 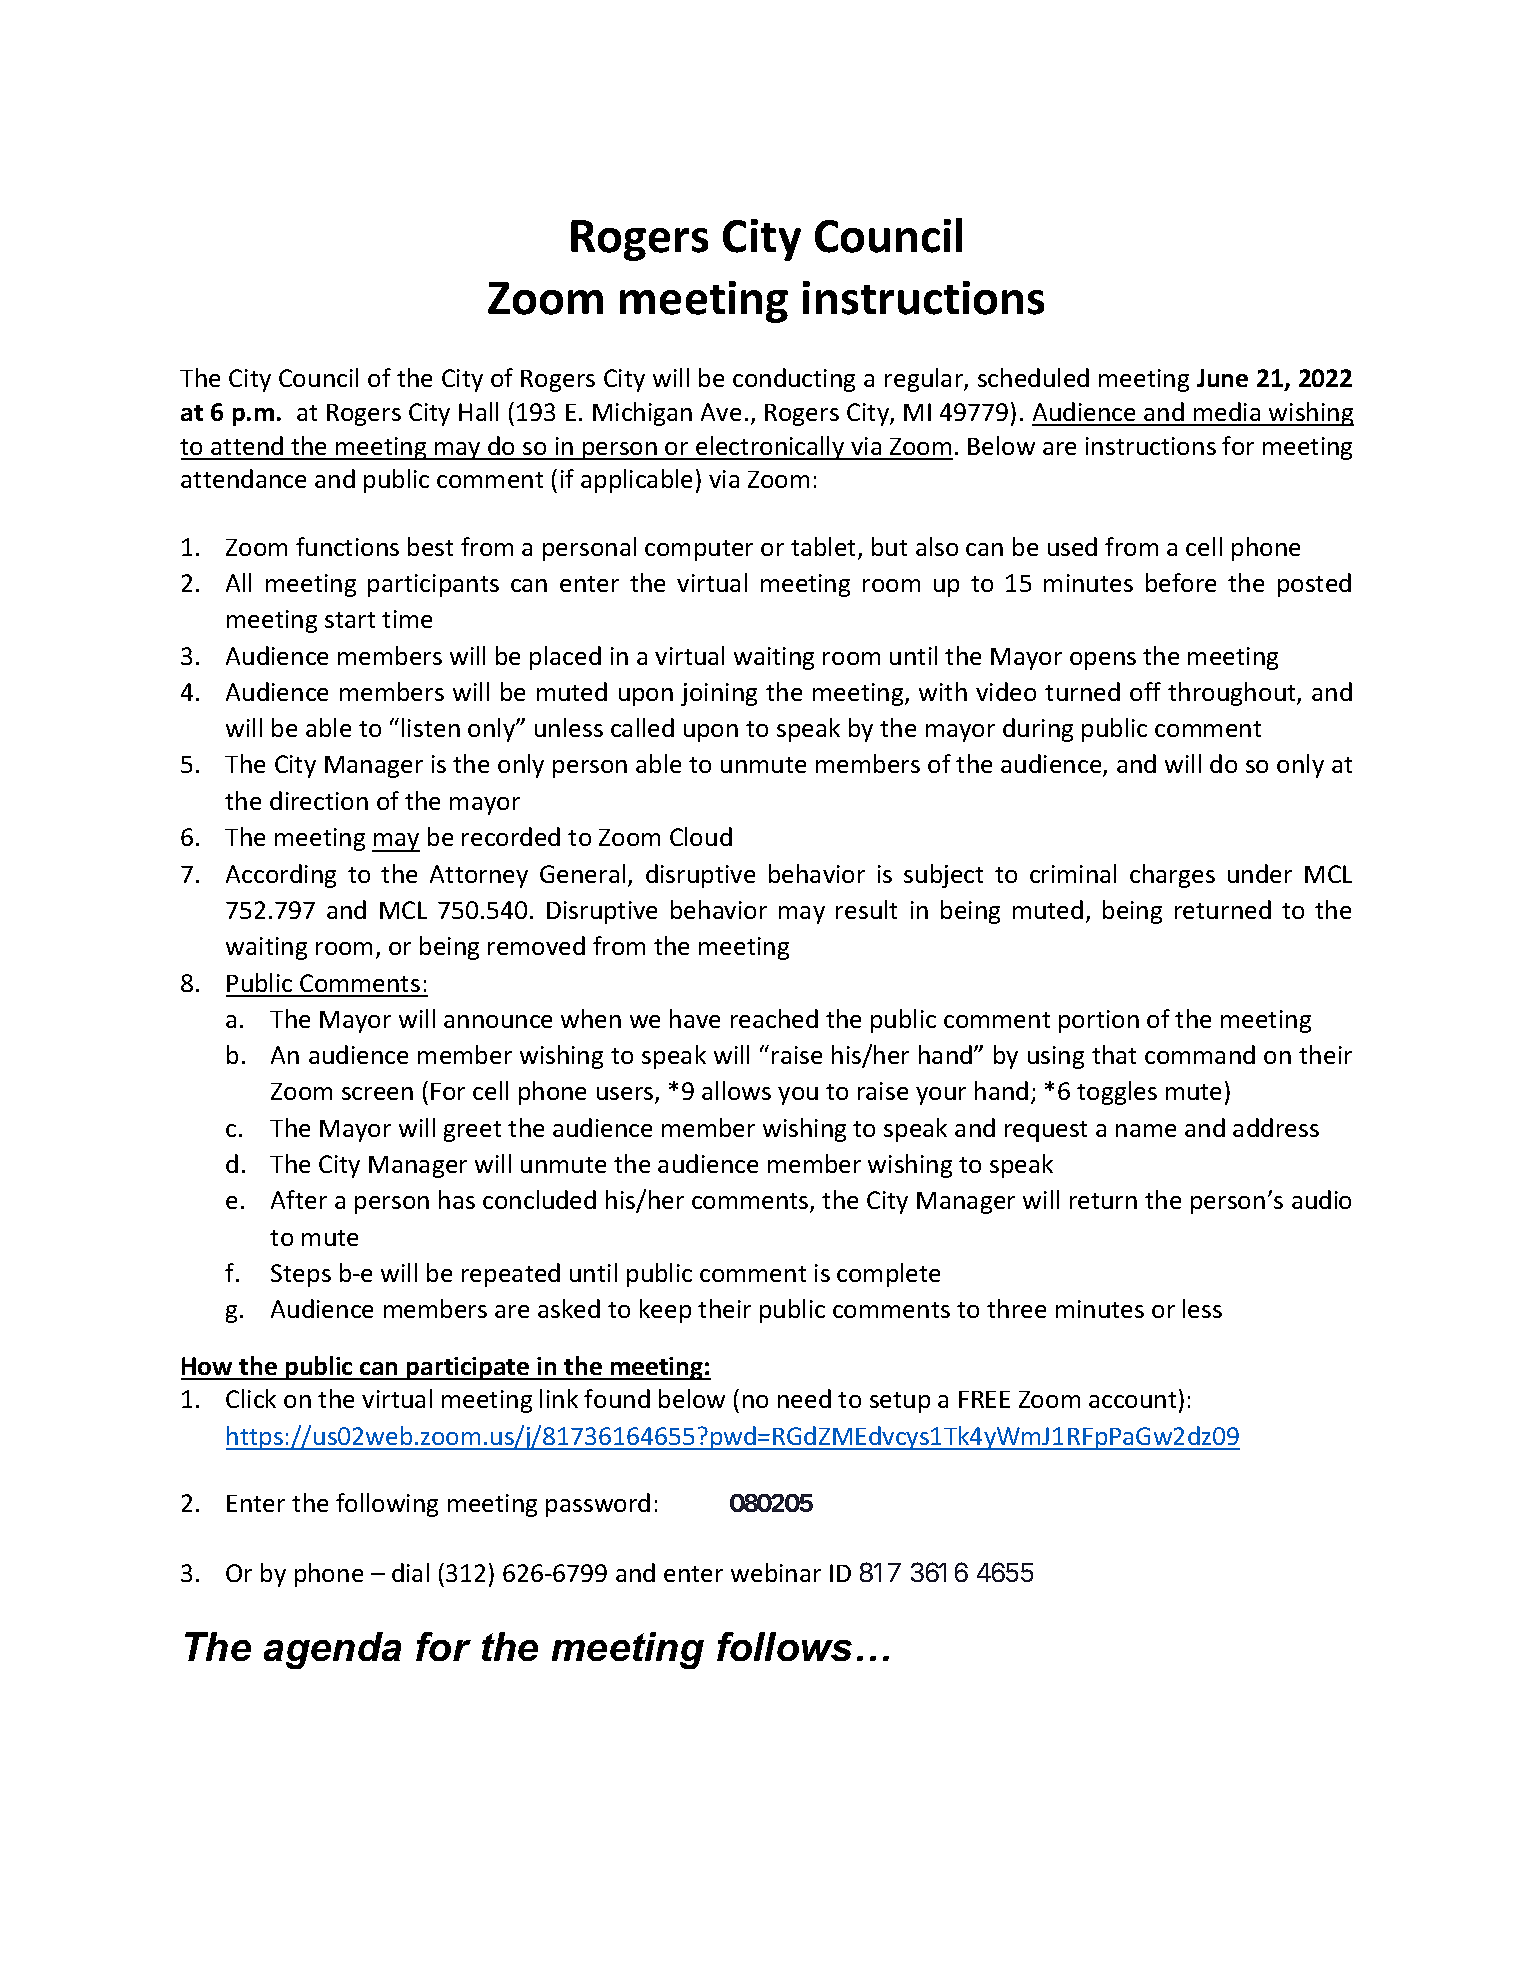 I want to click on follows, so click(x=784, y=1646).
